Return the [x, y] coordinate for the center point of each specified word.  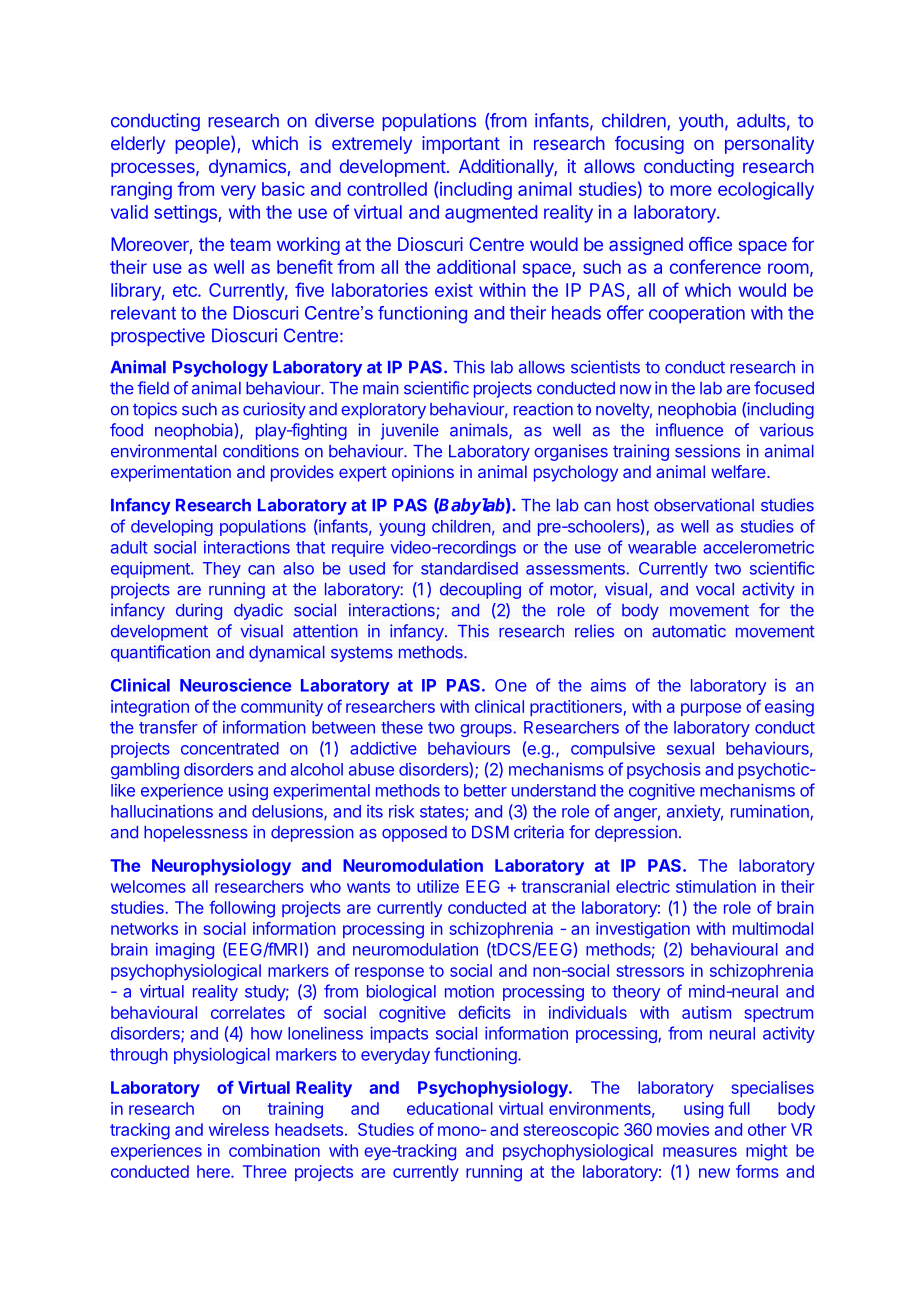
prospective [158, 337]
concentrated [230, 748]
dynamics [247, 168]
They [222, 570]
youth [701, 122]
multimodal [773, 928]
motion [469, 991]
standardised [469, 568]
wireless [239, 1129]
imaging [185, 951]
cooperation [697, 315]
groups [487, 730]
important [461, 145]
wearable [662, 547]
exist [454, 290]
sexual [690, 748]
